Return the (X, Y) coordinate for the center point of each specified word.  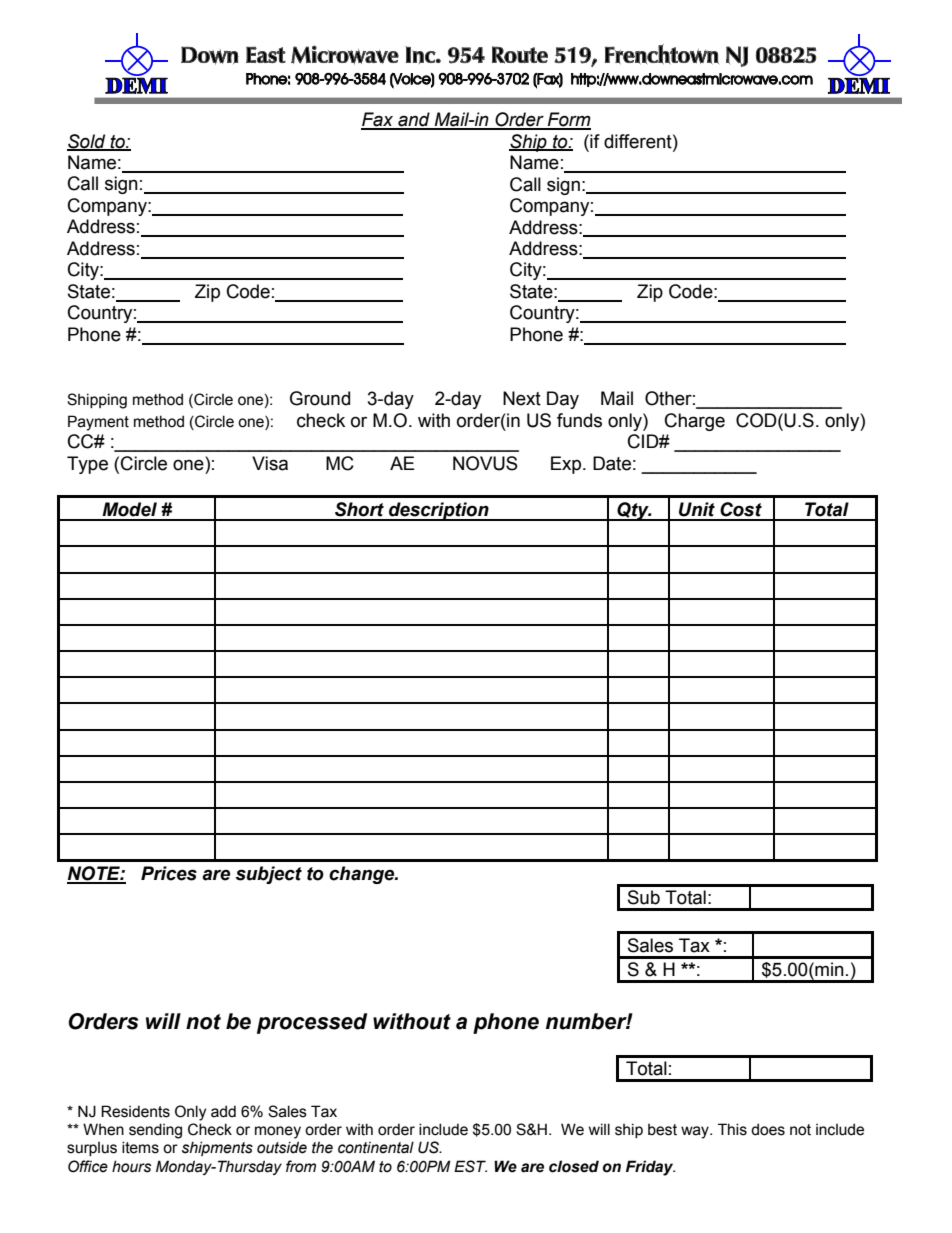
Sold (87, 142)
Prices (169, 873)
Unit (697, 509)
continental (376, 1147)
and (414, 120)
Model (129, 509)
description (439, 511)
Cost (741, 509)
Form (568, 120)
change (363, 875)
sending (155, 1131)
